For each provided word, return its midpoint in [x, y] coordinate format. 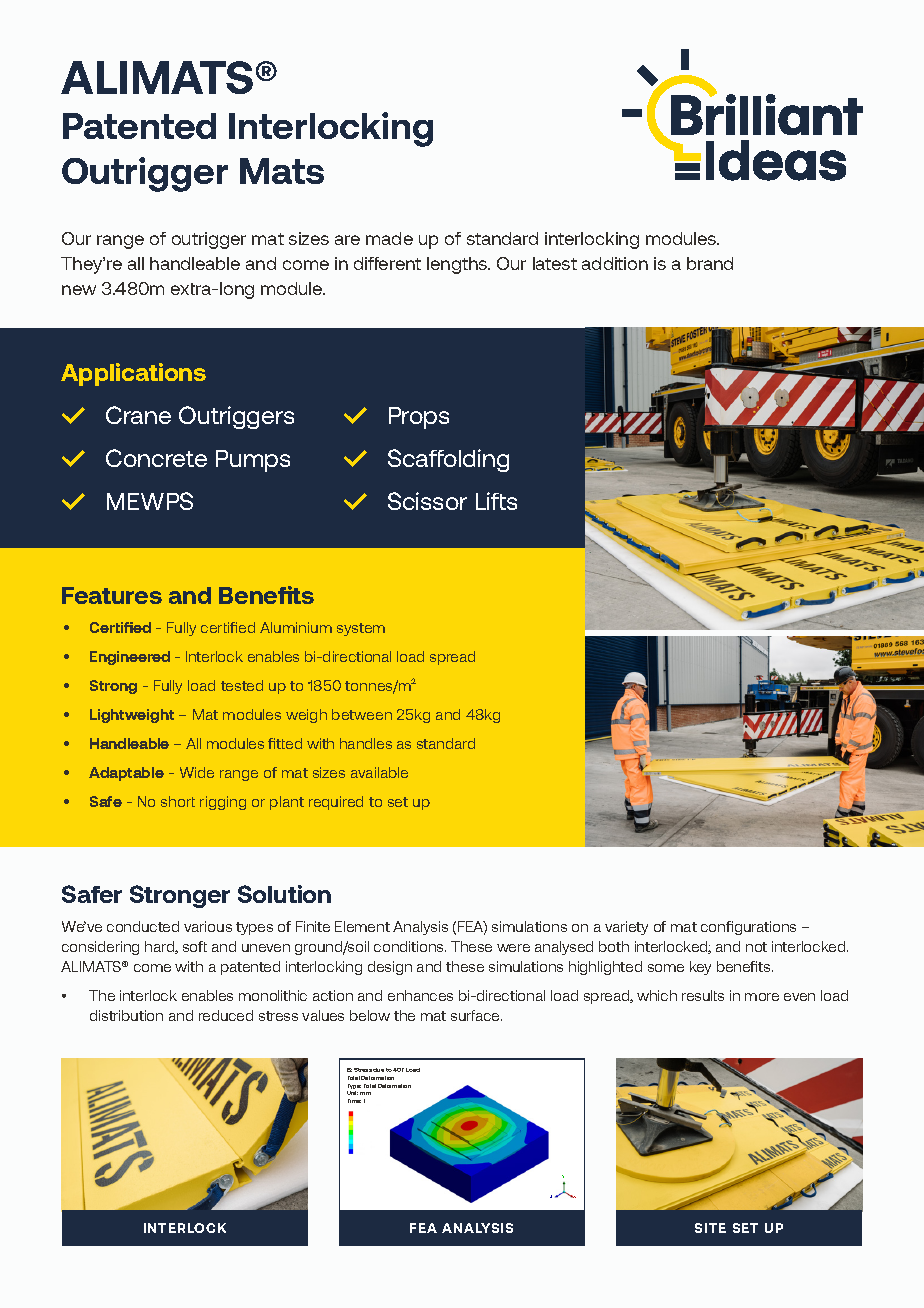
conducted [143, 926]
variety [626, 928]
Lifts [496, 501]
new [79, 290]
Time [354, 1101]
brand [710, 263]
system [361, 629]
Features [112, 595]
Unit [352, 1093]
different [387, 263]
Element [362, 926]
